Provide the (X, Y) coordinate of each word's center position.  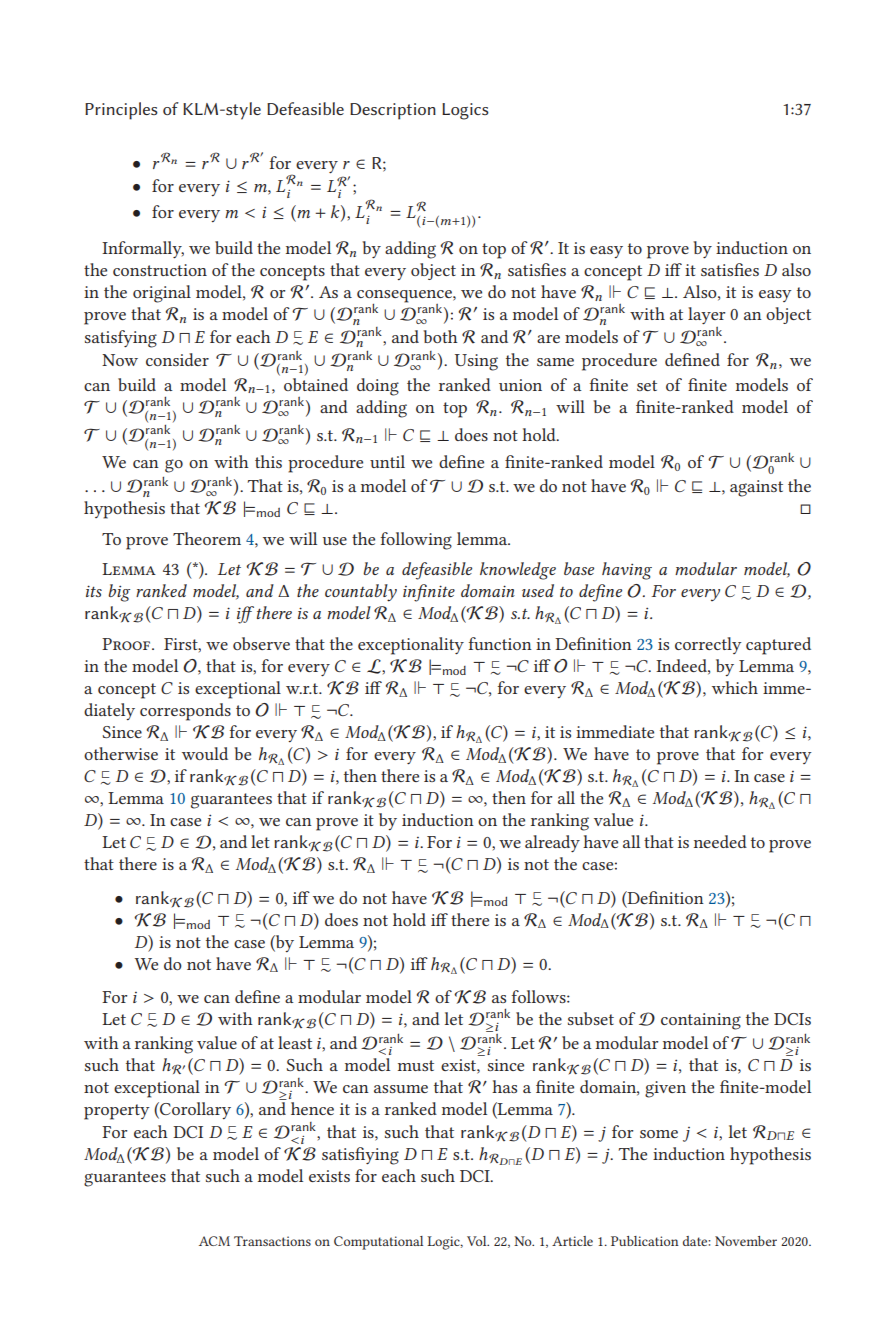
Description (393, 111)
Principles (121, 111)
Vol (478, 1241)
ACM (214, 1241)
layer (706, 315)
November (746, 1241)
